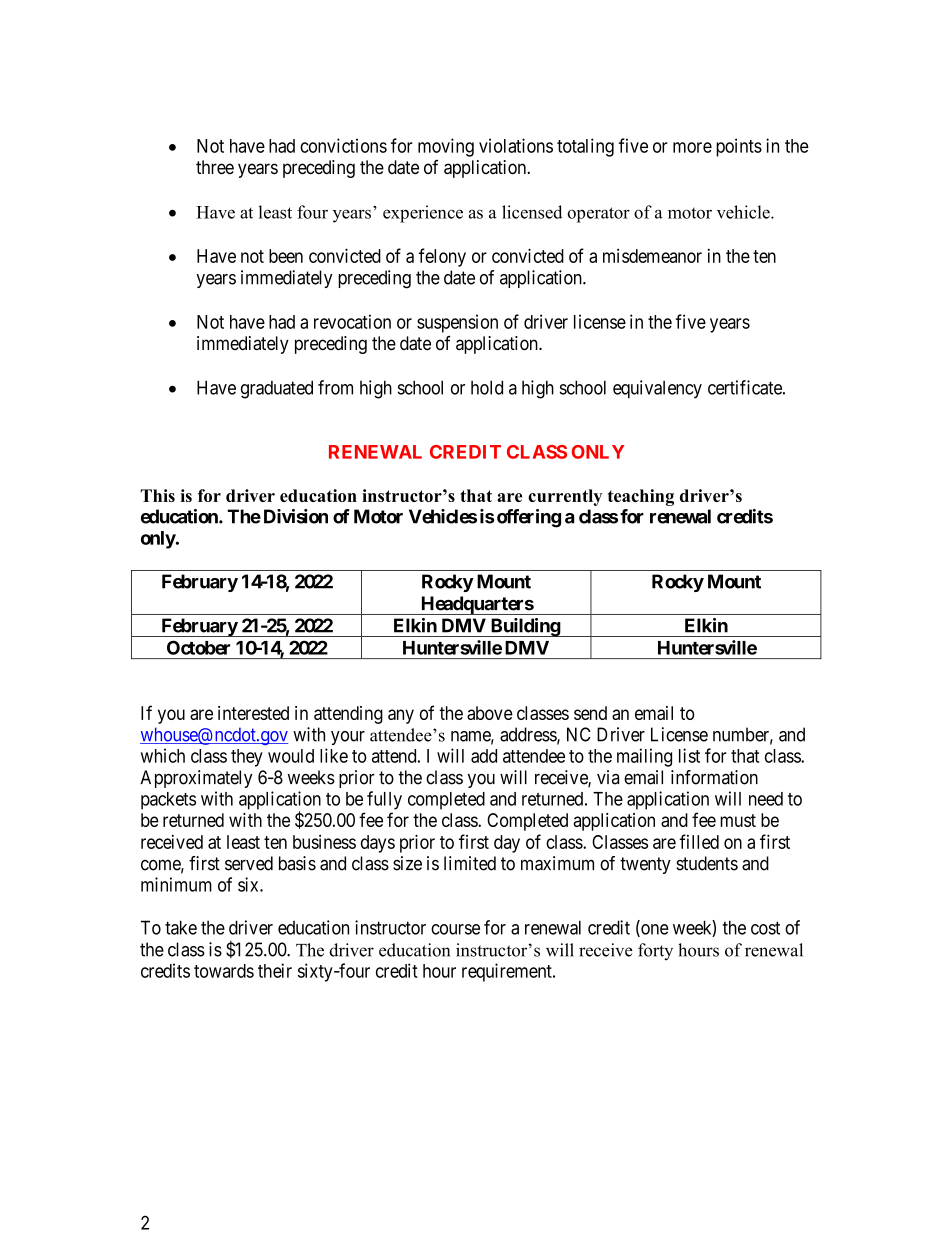 The image size is (952, 1233). Describe the element at coordinates (641, 497) in the document. I see `teaching` at that location.
